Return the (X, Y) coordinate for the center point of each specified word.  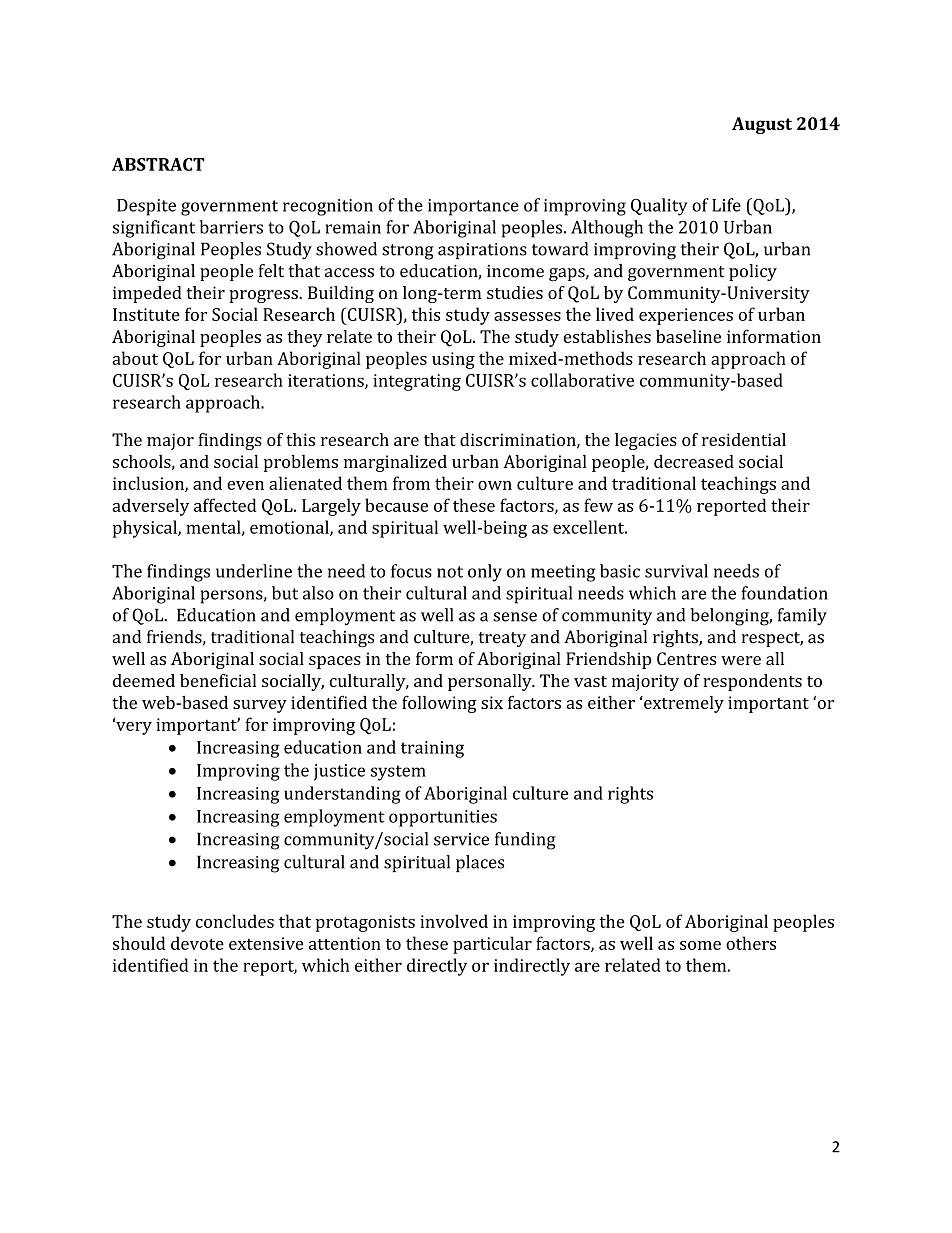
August (762, 125)
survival (676, 571)
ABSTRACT (158, 164)
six (492, 702)
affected (225, 505)
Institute (146, 314)
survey (260, 706)
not (450, 572)
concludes (235, 921)
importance (473, 207)
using (453, 360)
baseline (688, 336)
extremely (683, 704)
